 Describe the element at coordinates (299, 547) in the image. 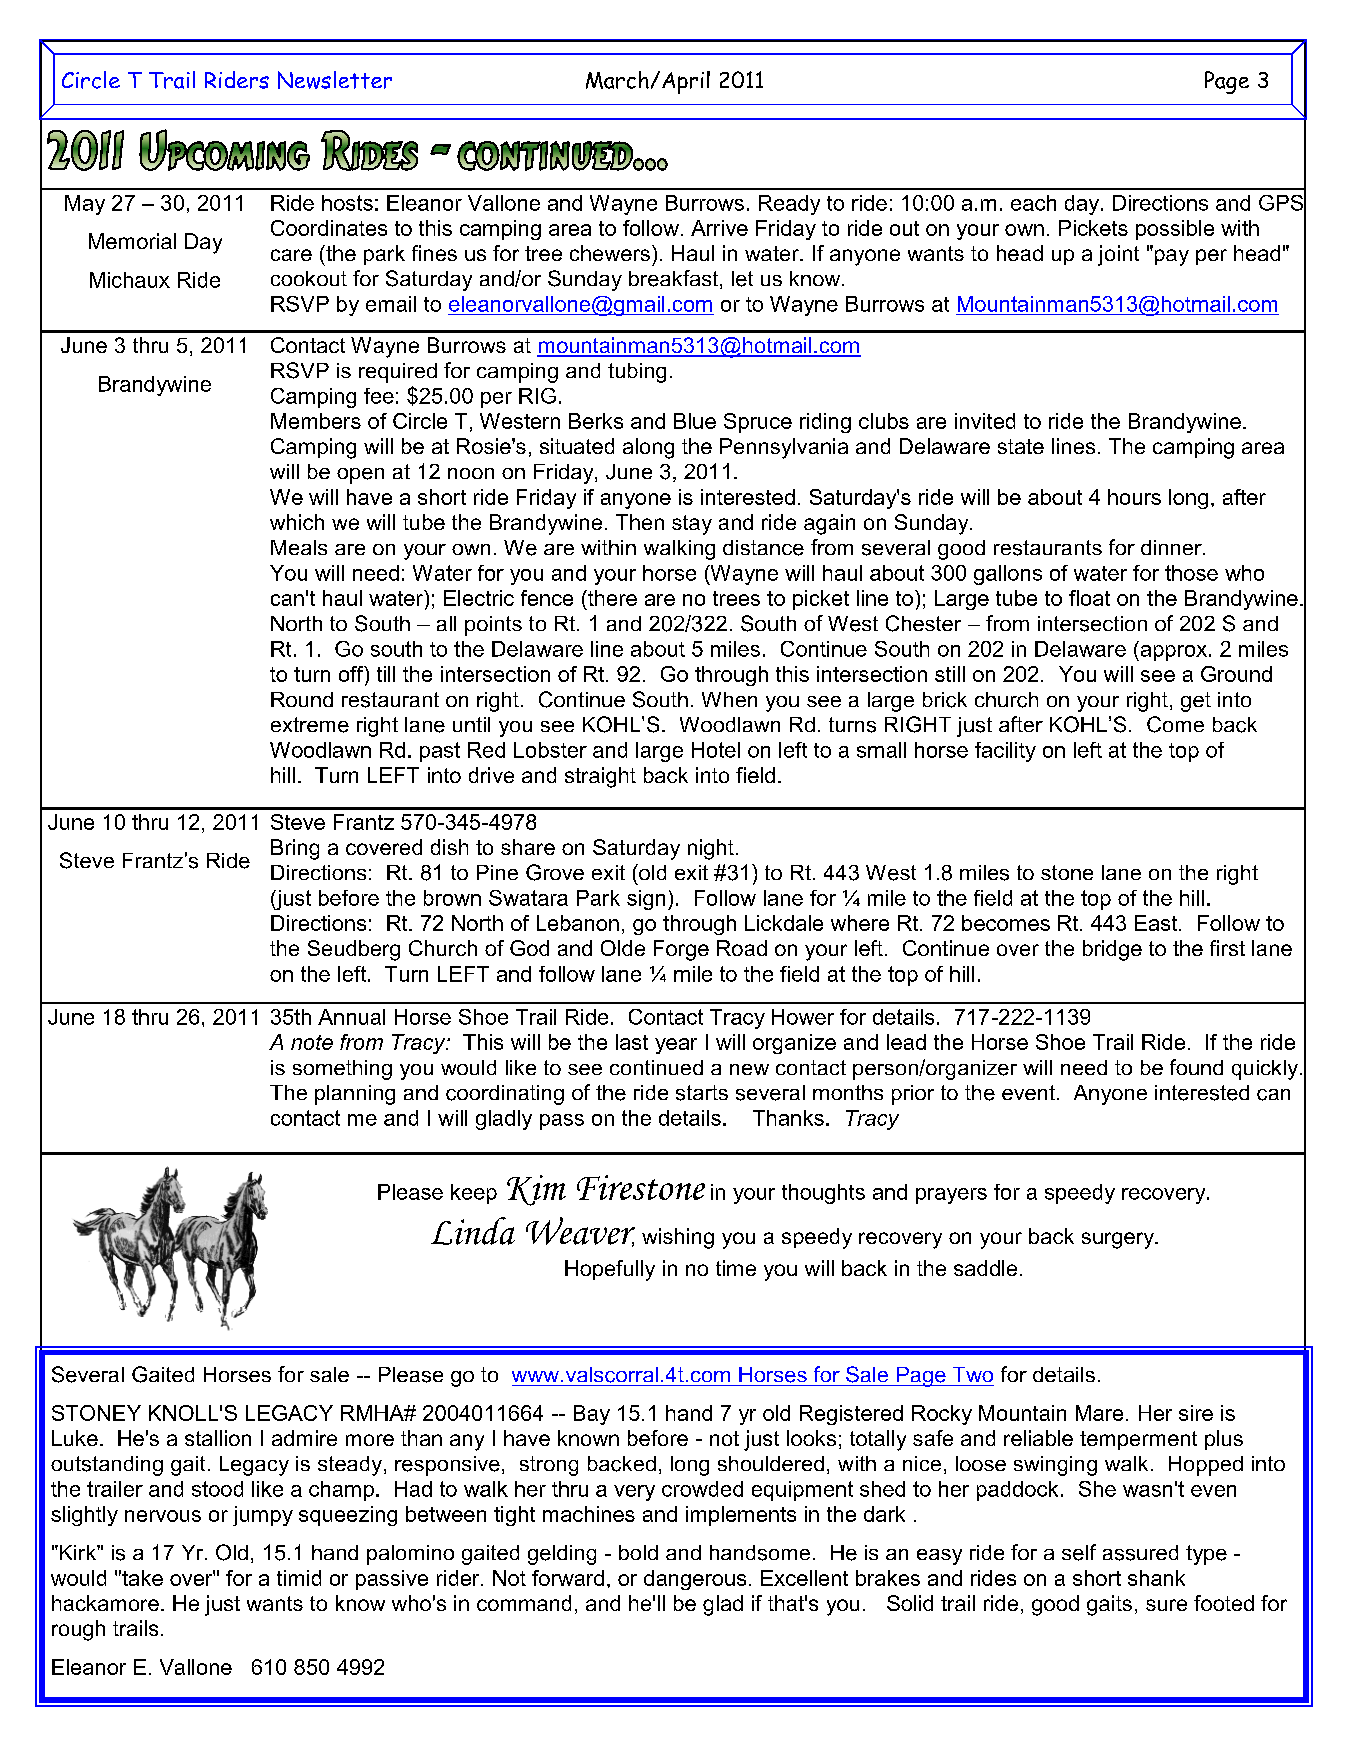

I see `Meals` at that location.
